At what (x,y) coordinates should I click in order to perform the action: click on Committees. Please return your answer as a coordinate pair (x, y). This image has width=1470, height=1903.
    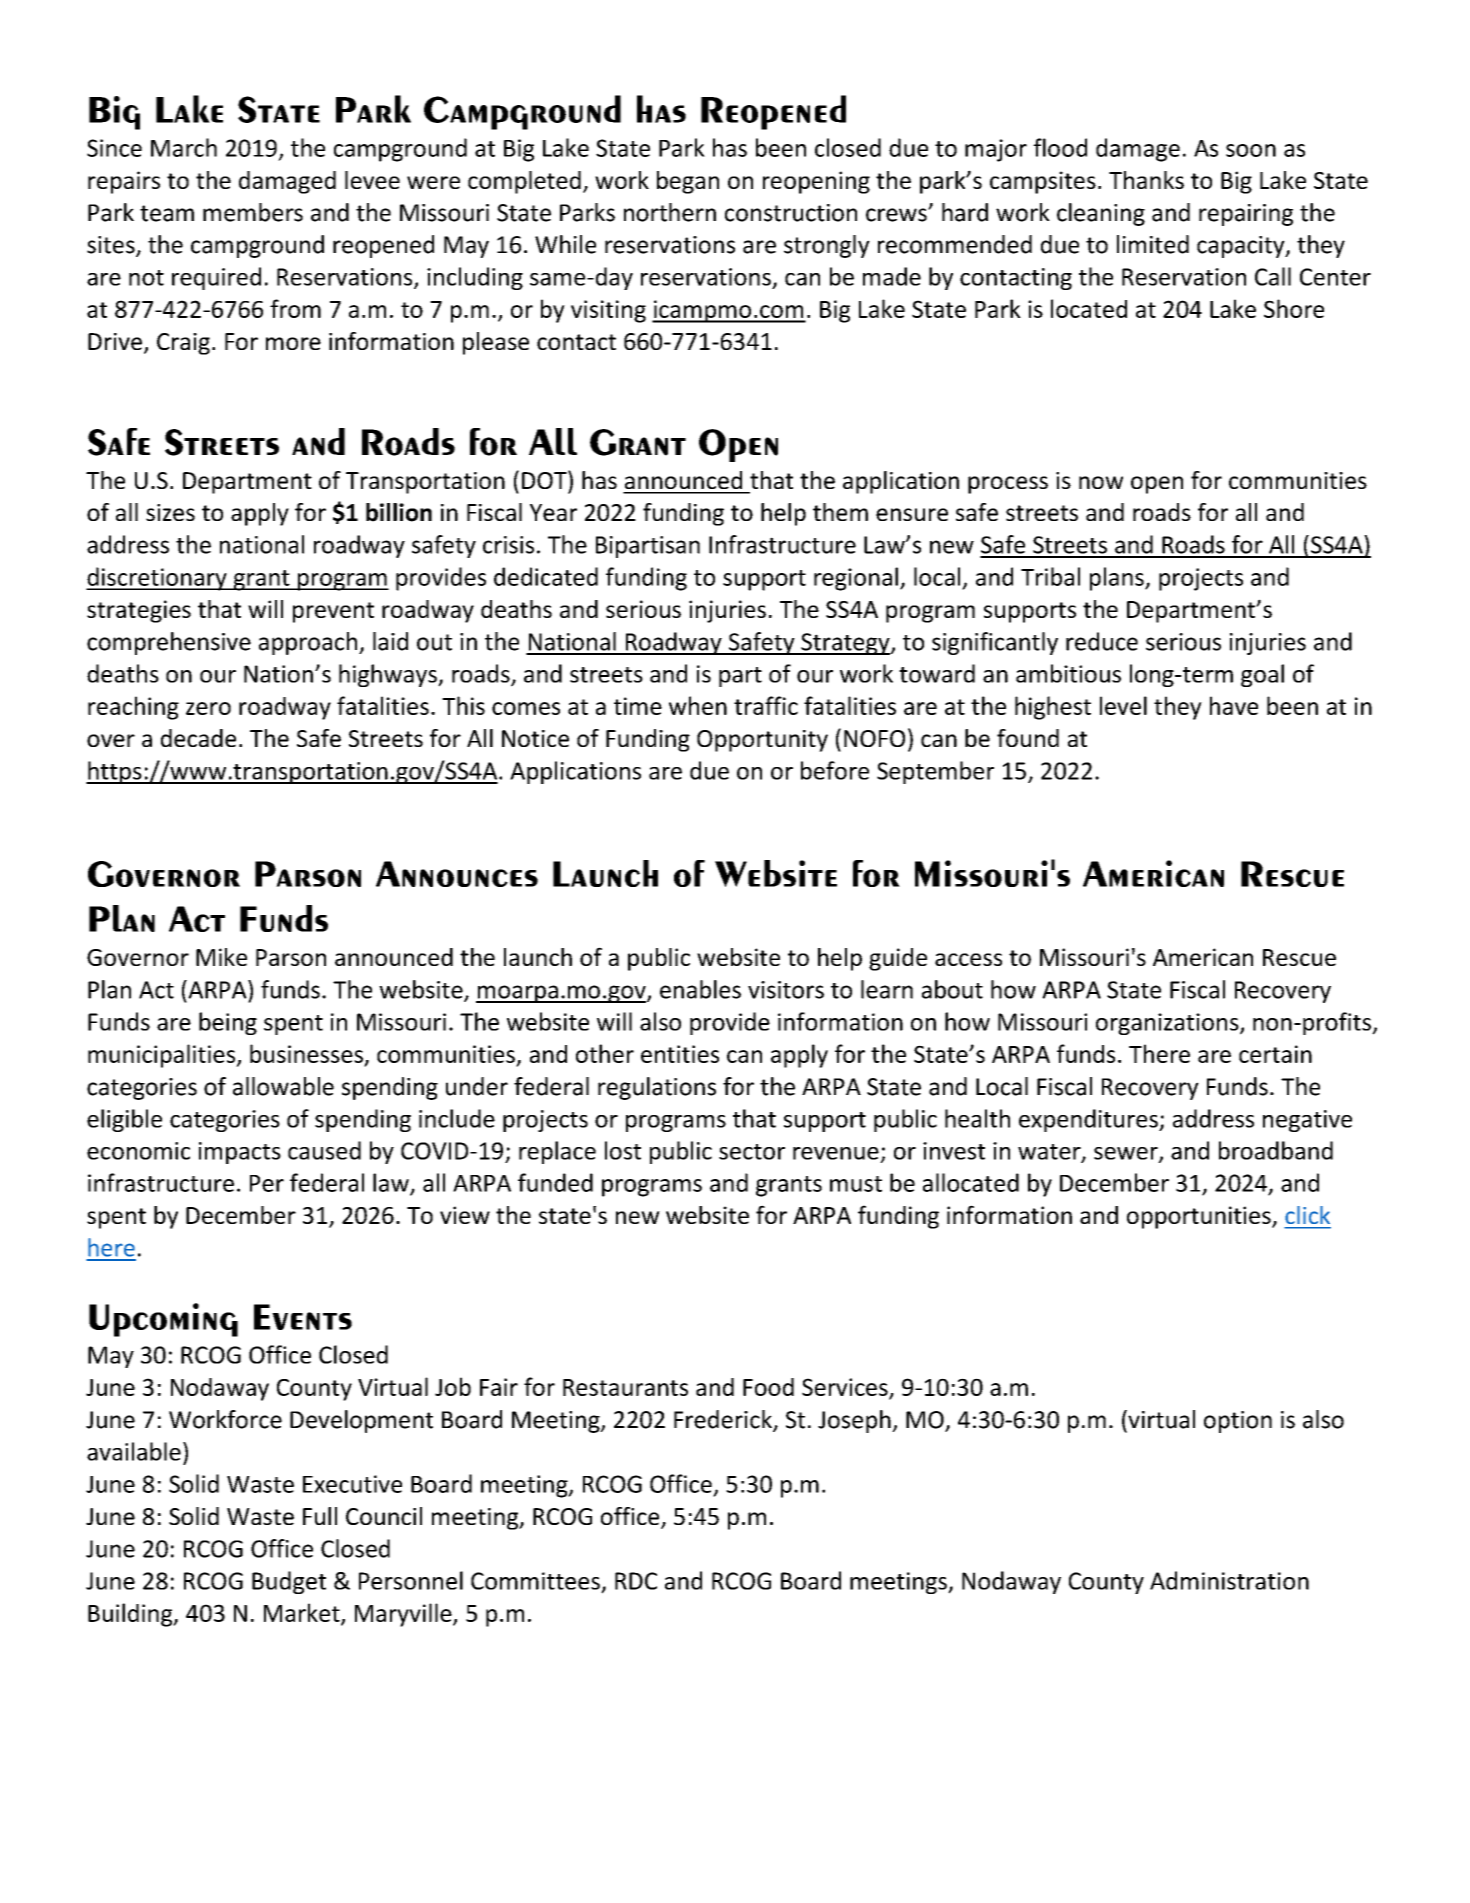
    Looking at the image, I should click on (535, 1581).
